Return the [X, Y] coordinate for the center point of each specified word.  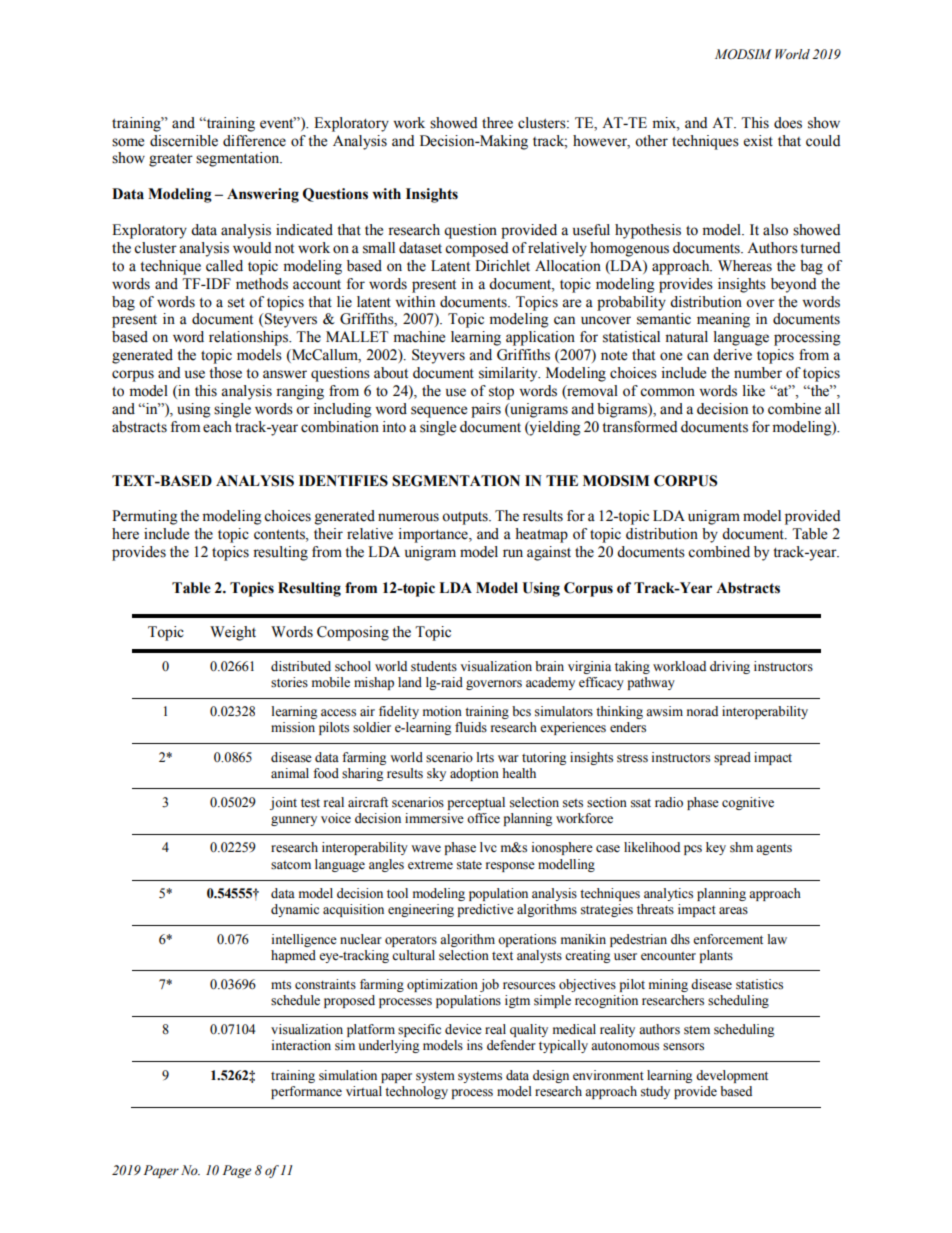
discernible [184, 141]
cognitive [748, 803]
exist [758, 141]
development [732, 1076]
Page [237, 1171]
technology [416, 1092]
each [217, 427]
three [497, 123]
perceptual [476, 803]
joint [283, 803]
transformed [640, 427]
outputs [466, 518]
